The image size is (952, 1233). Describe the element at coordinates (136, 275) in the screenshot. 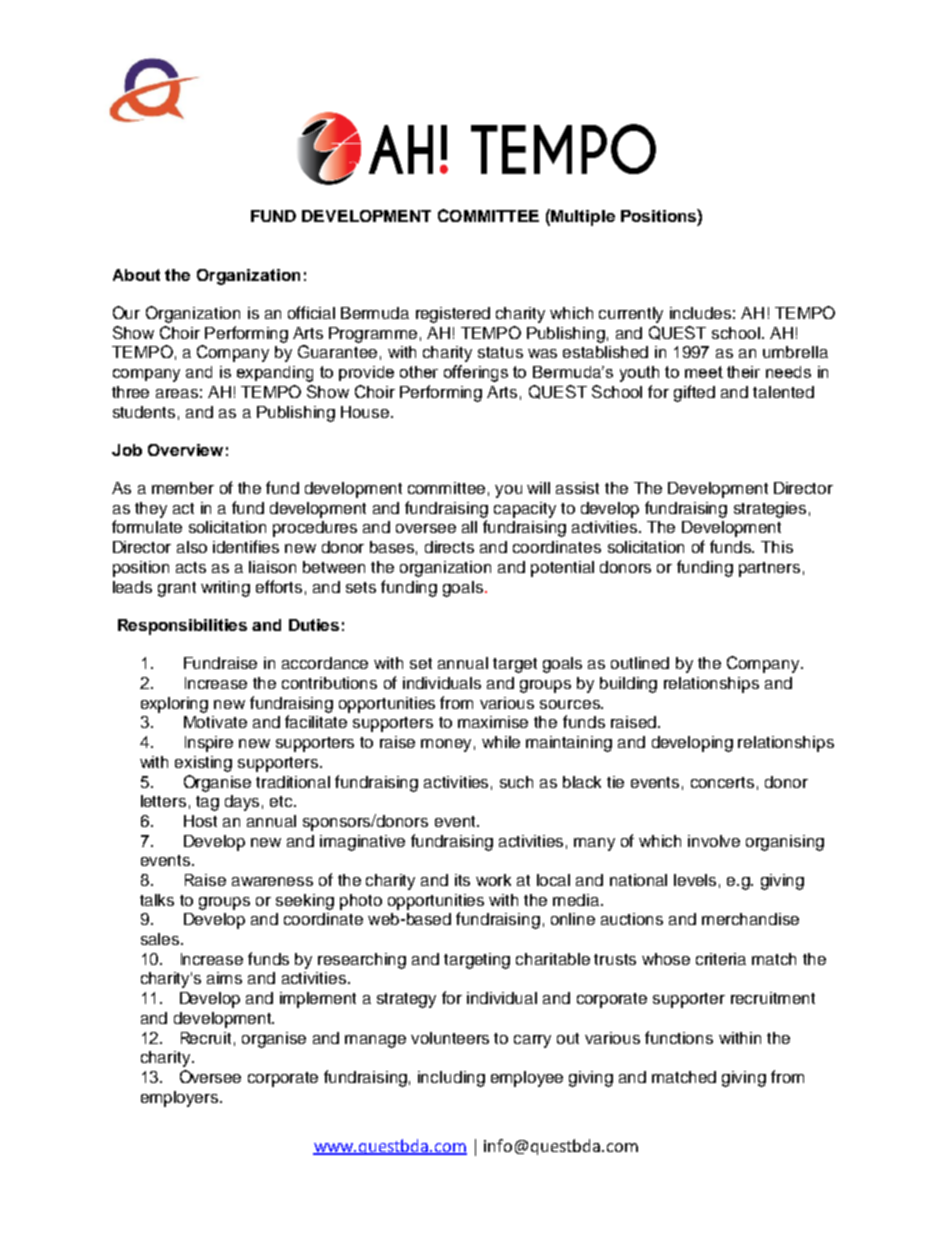

I see `About` at that location.
